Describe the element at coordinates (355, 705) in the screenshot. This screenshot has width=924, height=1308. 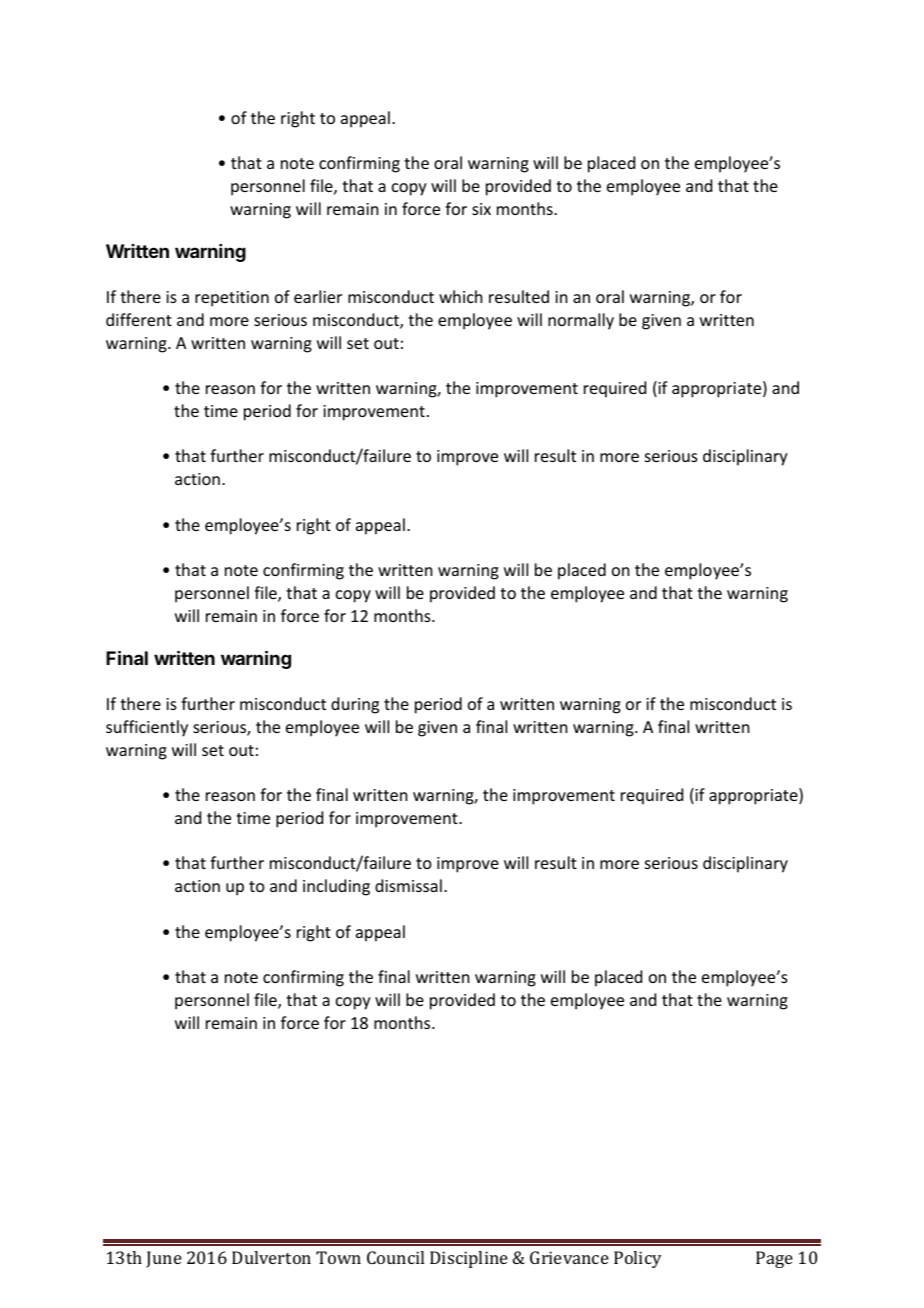
I see `during` at that location.
